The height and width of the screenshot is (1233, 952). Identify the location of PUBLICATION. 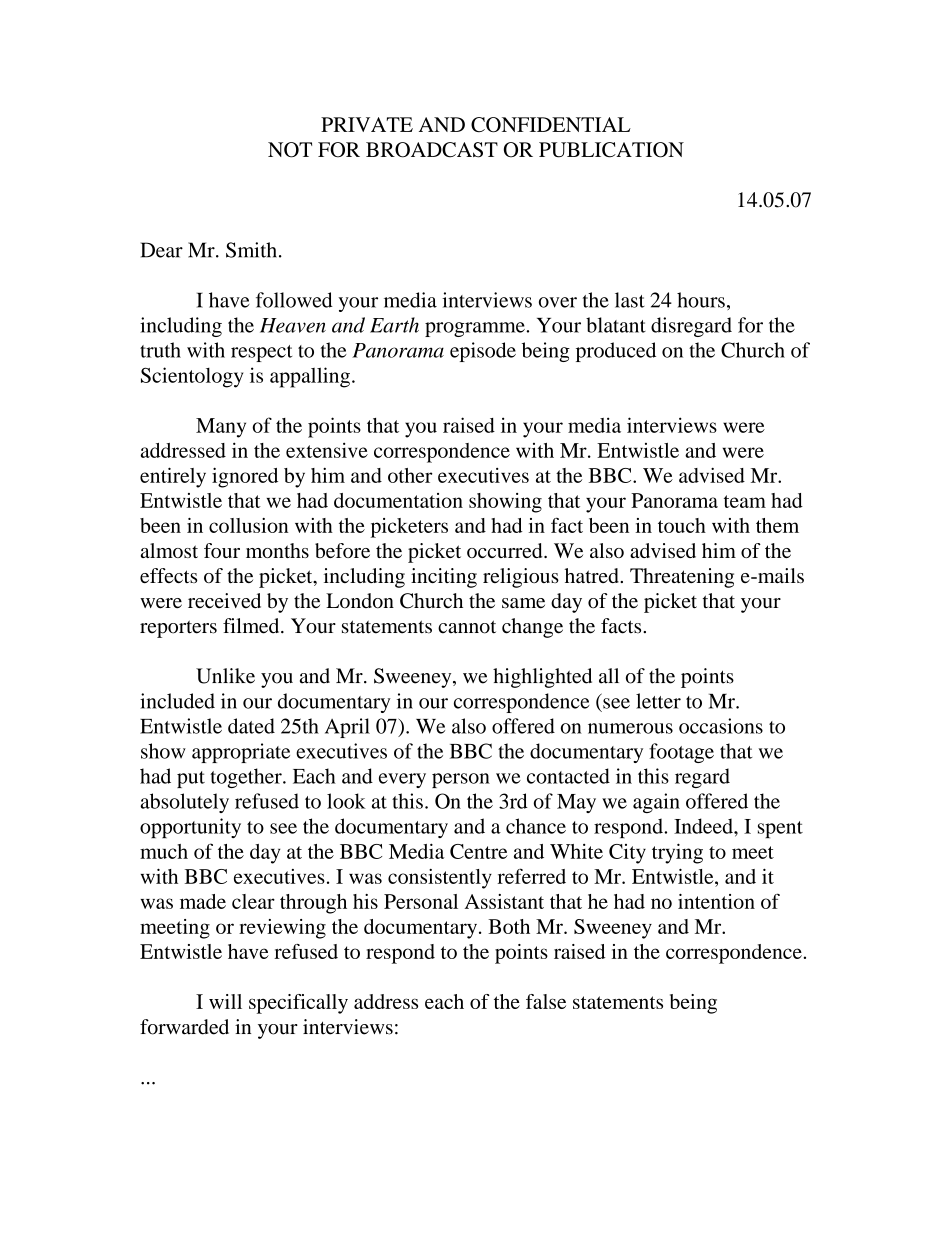
(611, 150).
